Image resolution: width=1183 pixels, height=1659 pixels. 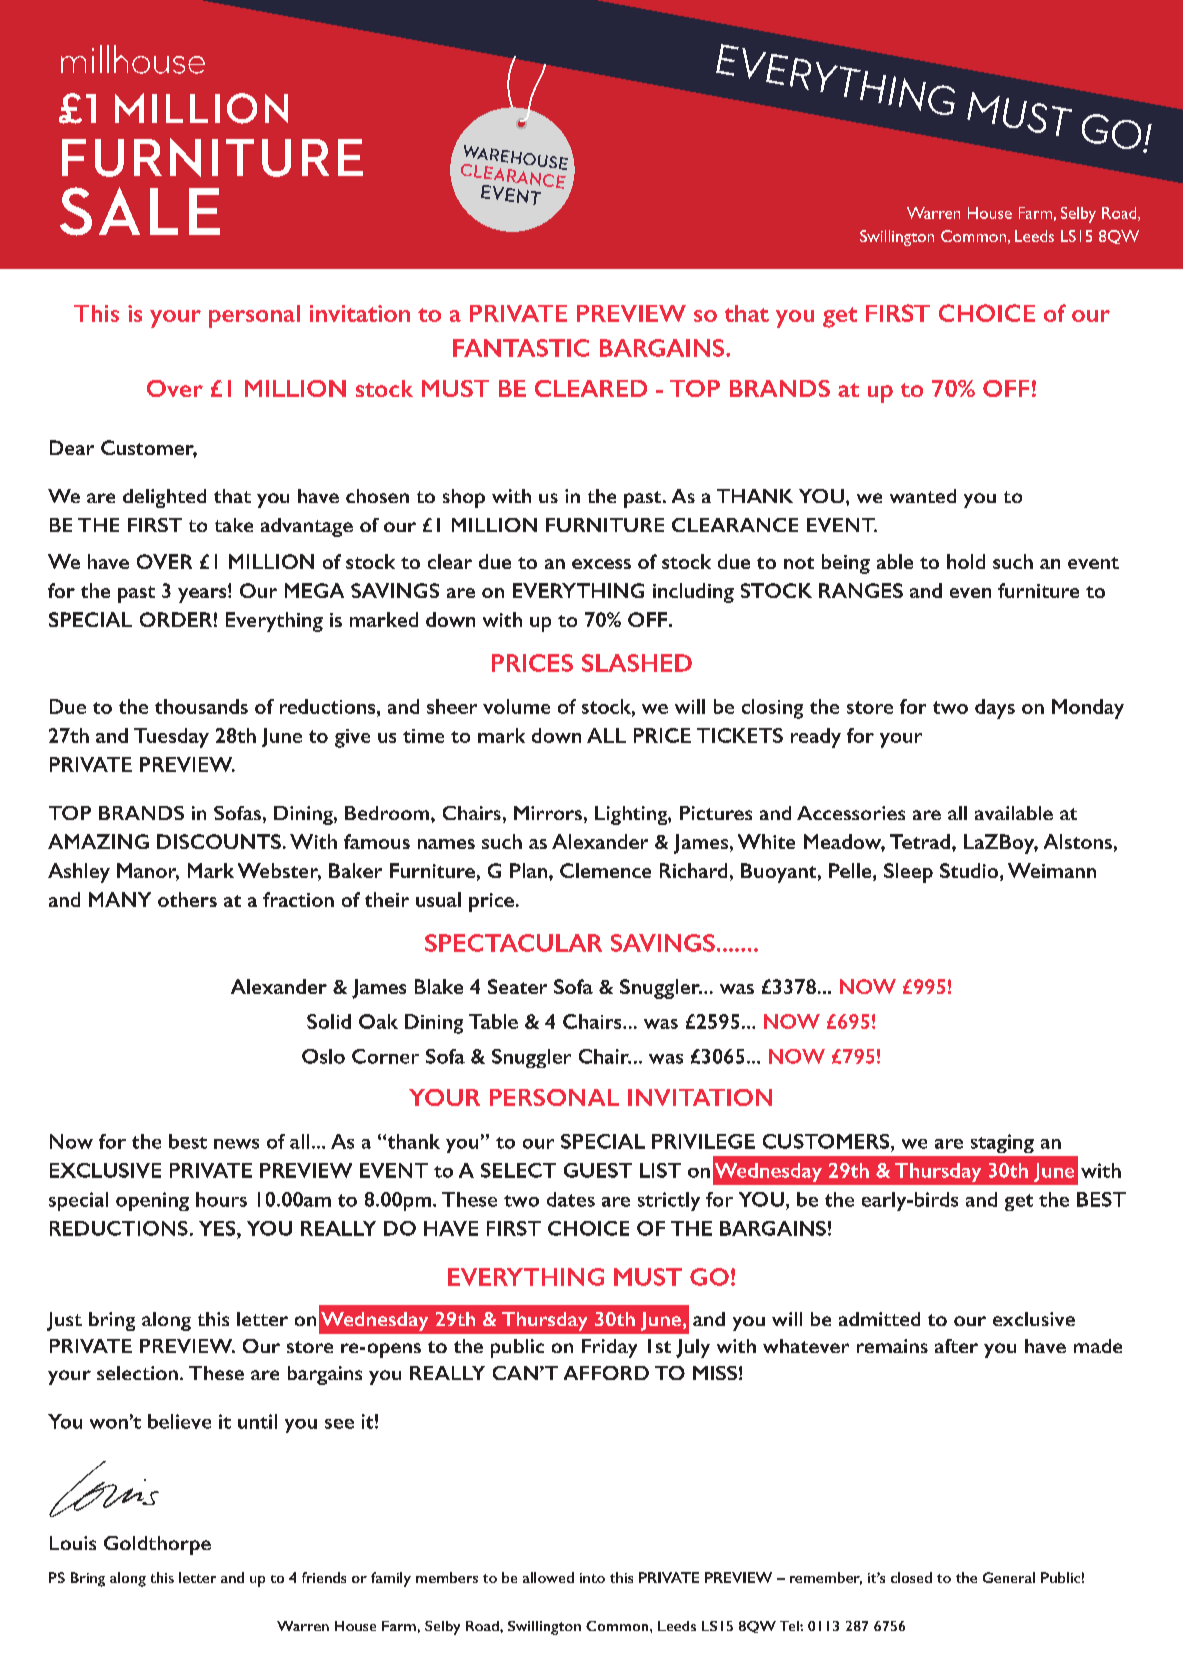 What do you see at coordinates (923, 496) in the image?
I see `wanted` at bounding box center [923, 496].
